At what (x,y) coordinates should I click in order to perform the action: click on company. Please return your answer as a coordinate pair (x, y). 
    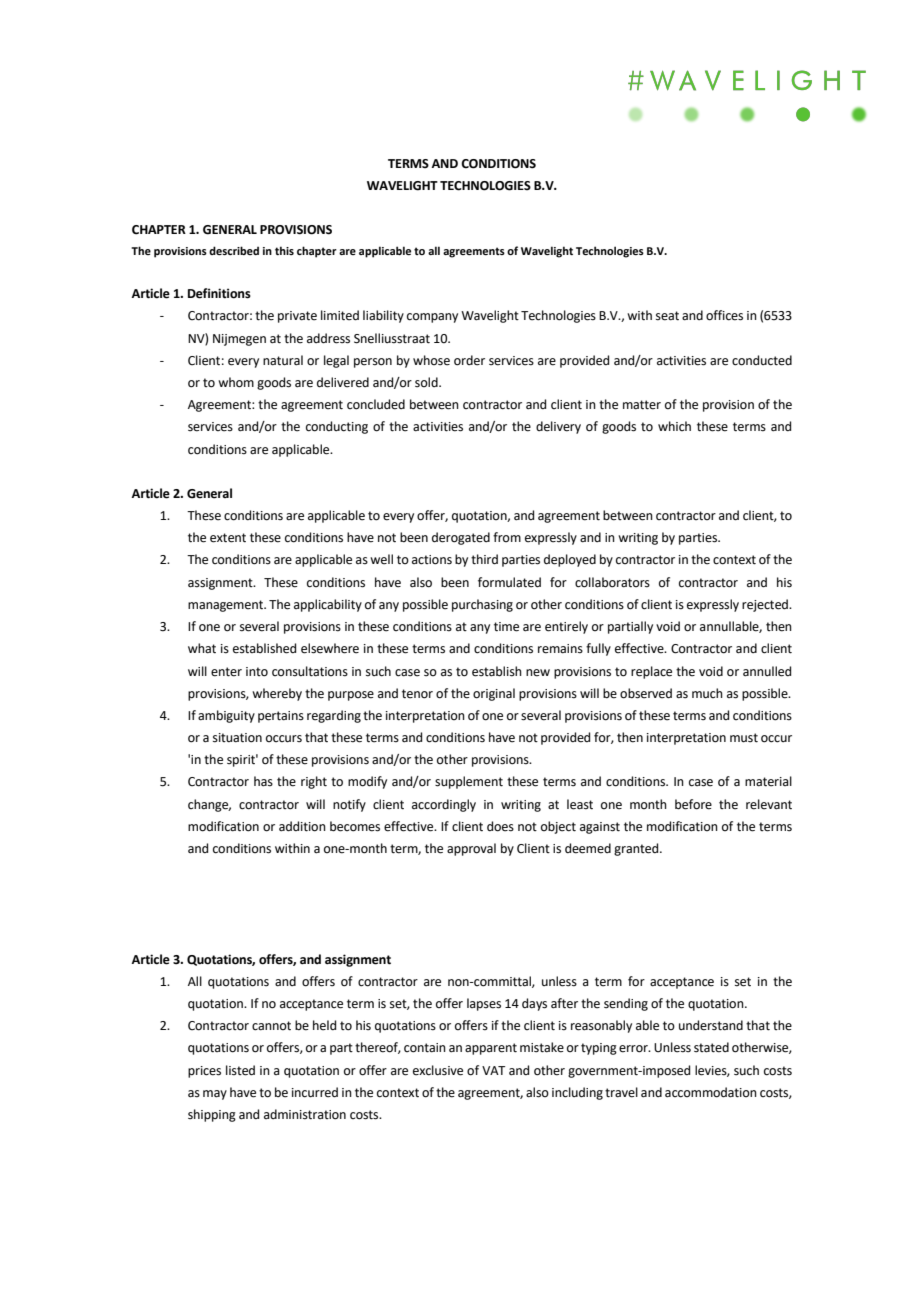
    Looking at the image, I should click on (432, 318).
